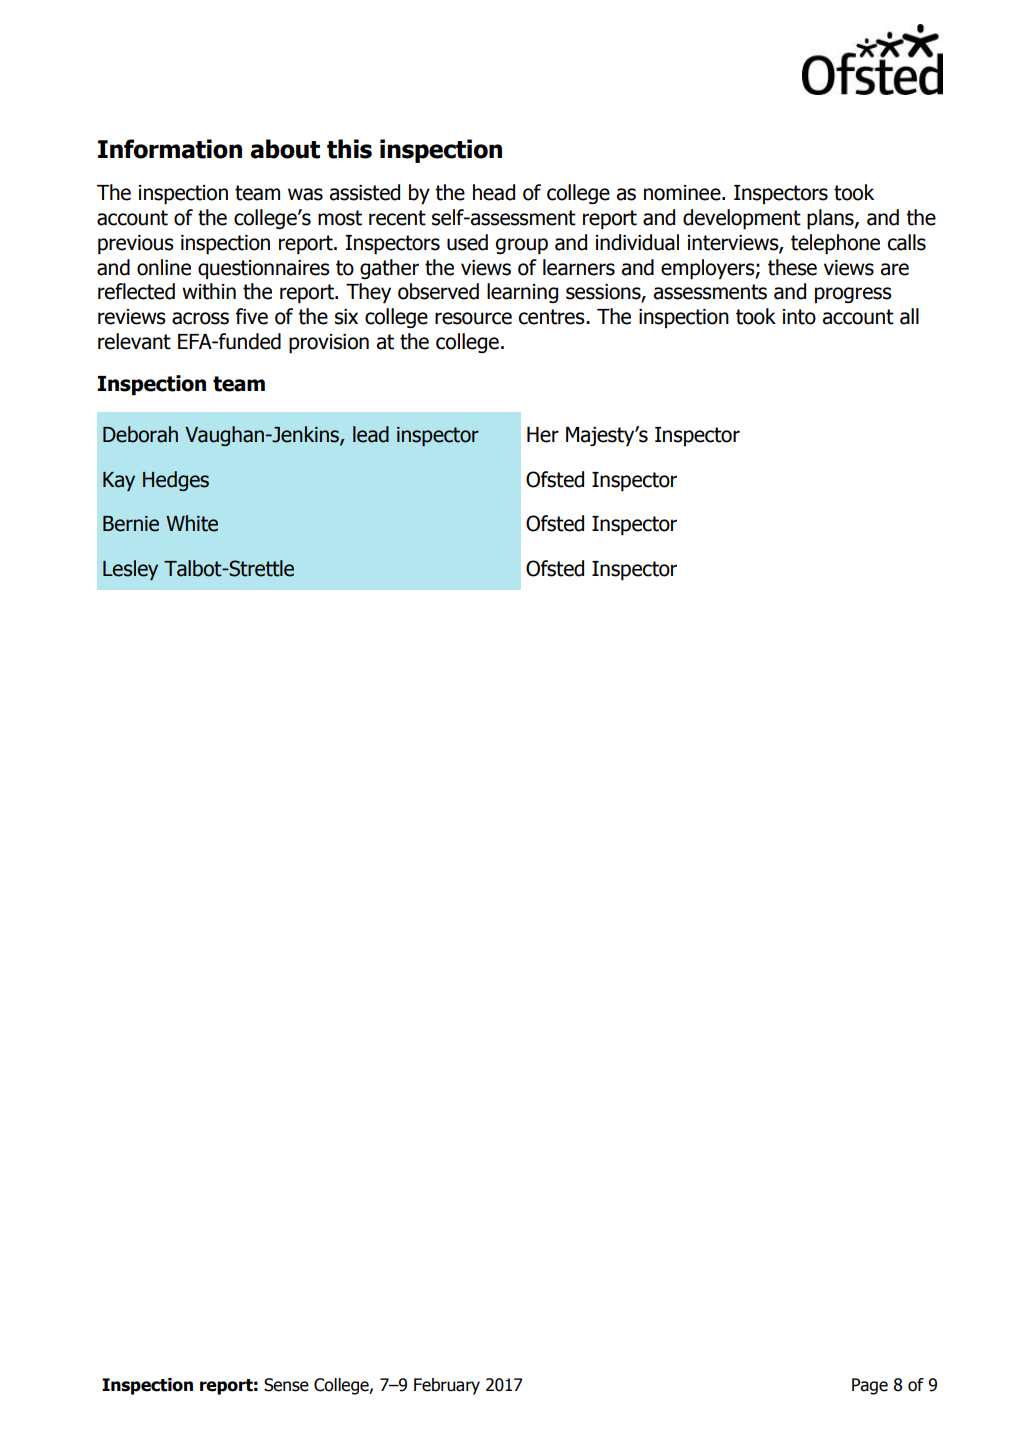 This image has width=1015, height=1438. I want to click on Hedges, so click(176, 481).
